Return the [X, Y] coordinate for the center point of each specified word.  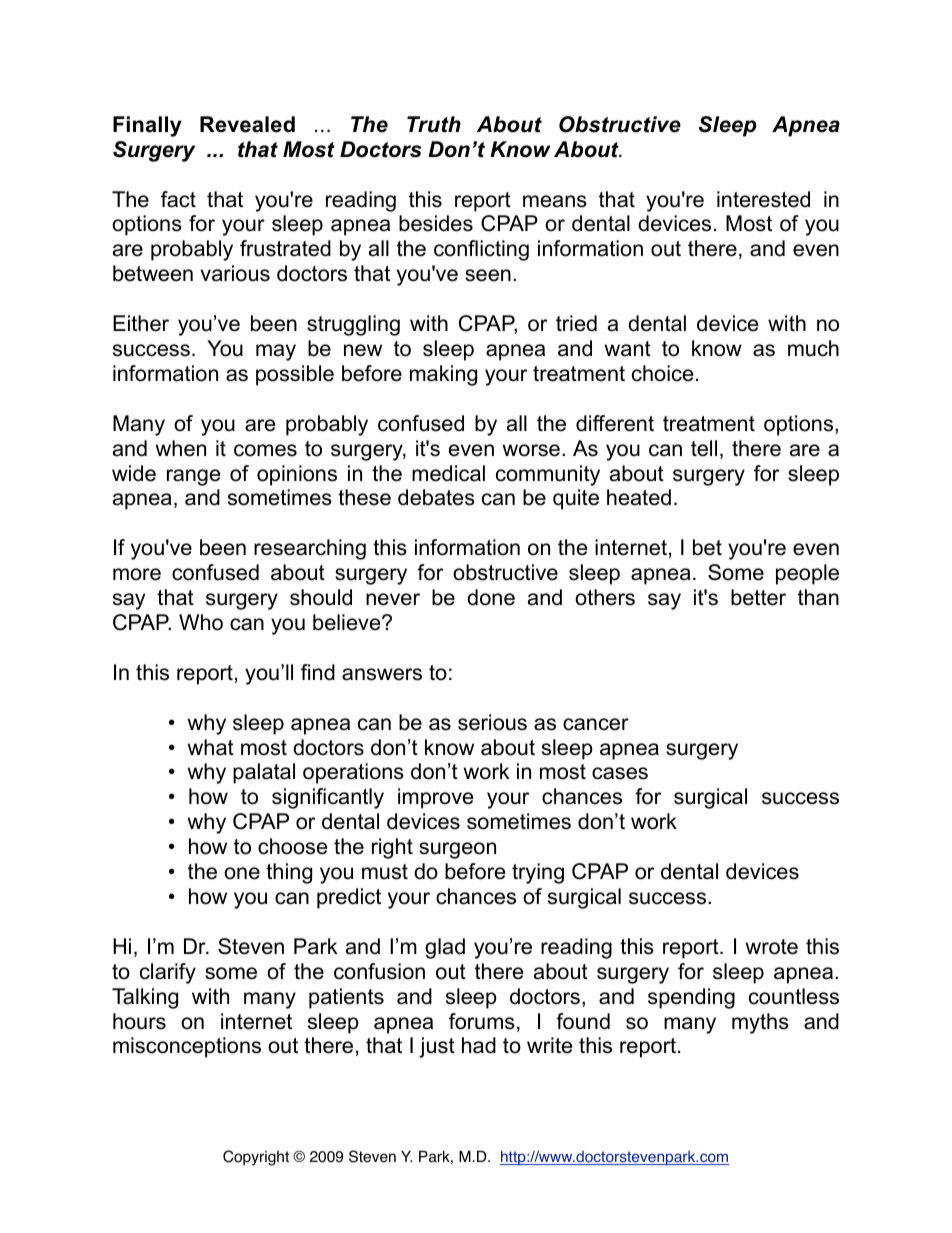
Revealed [247, 124]
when [180, 448]
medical [448, 473]
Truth [434, 124]
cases [620, 773]
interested [763, 199]
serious [492, 722]
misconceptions [187, 1047]
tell [704, 448]
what [210, 747]
